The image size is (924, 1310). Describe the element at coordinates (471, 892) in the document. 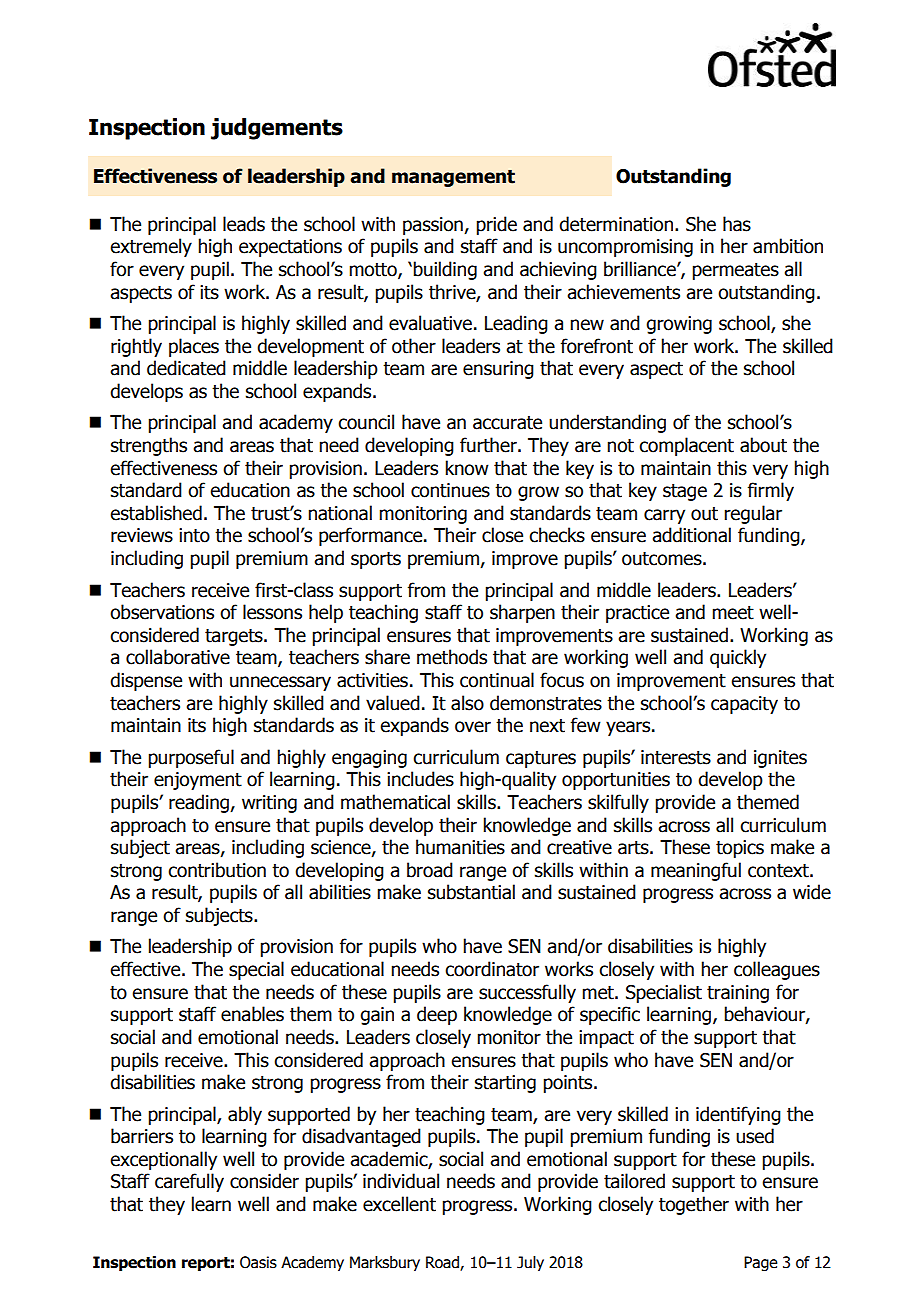

I see `substantial` at that location.
